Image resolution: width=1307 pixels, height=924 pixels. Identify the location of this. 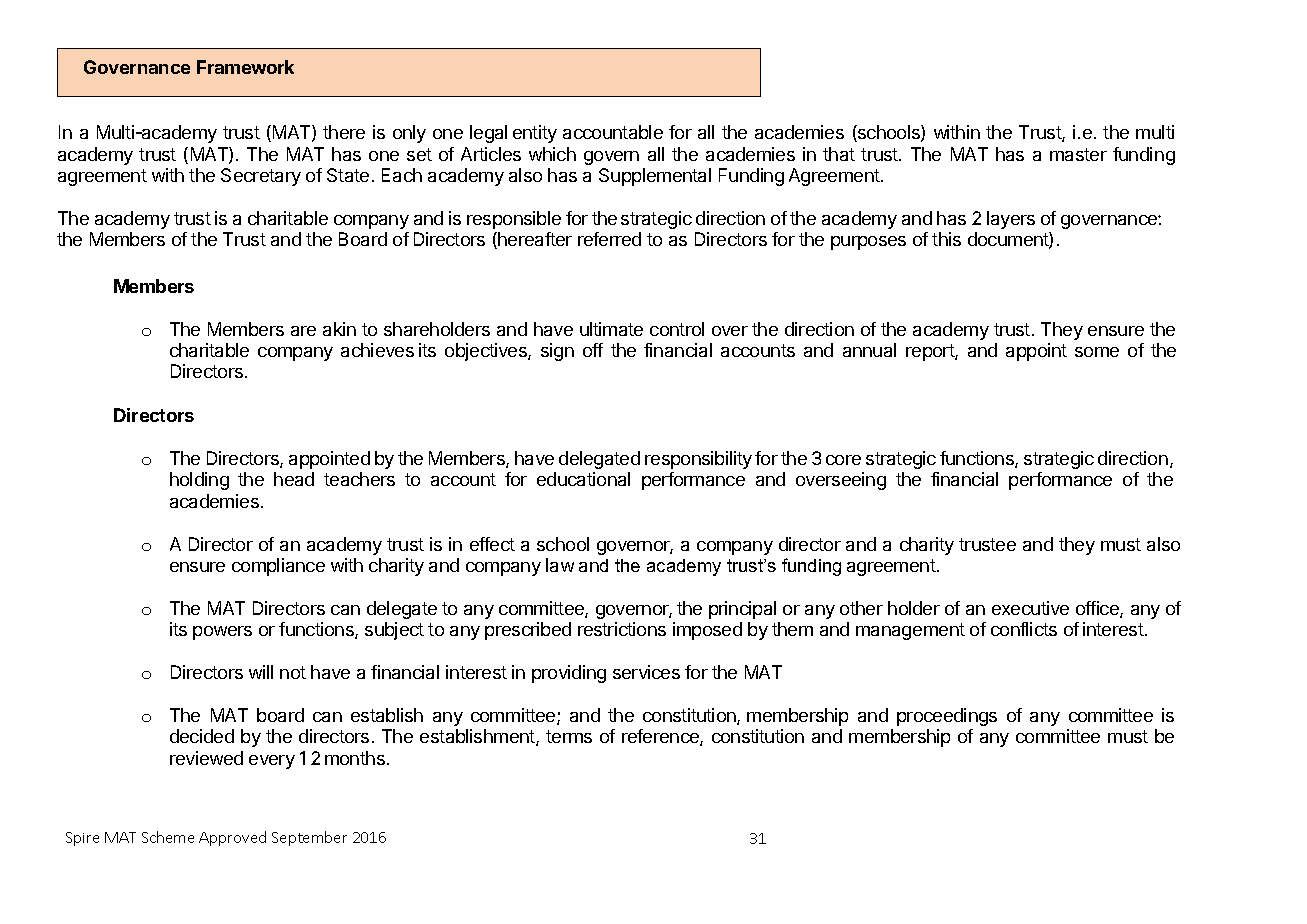
(946, 239).
